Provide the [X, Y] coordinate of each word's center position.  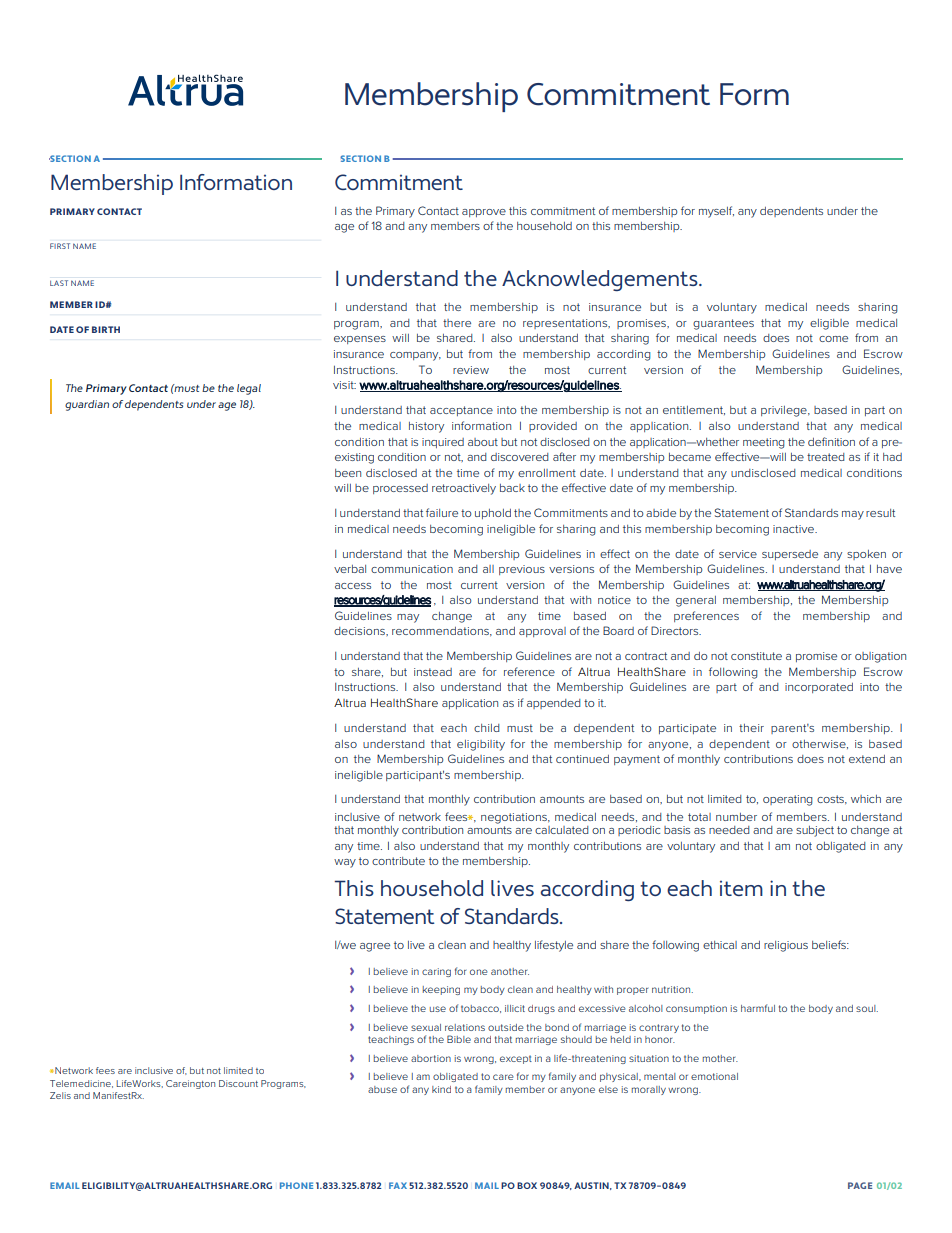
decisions [360, 631]
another [510, 971]
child [487, 728]
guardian [87, 405]
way [345, 863]
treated [826, 457]
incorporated [819, 688]
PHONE [296, 1185]
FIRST [60, 246]
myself [716, 212]
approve [484, 213]
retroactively [464, 489]
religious [786, 946]
